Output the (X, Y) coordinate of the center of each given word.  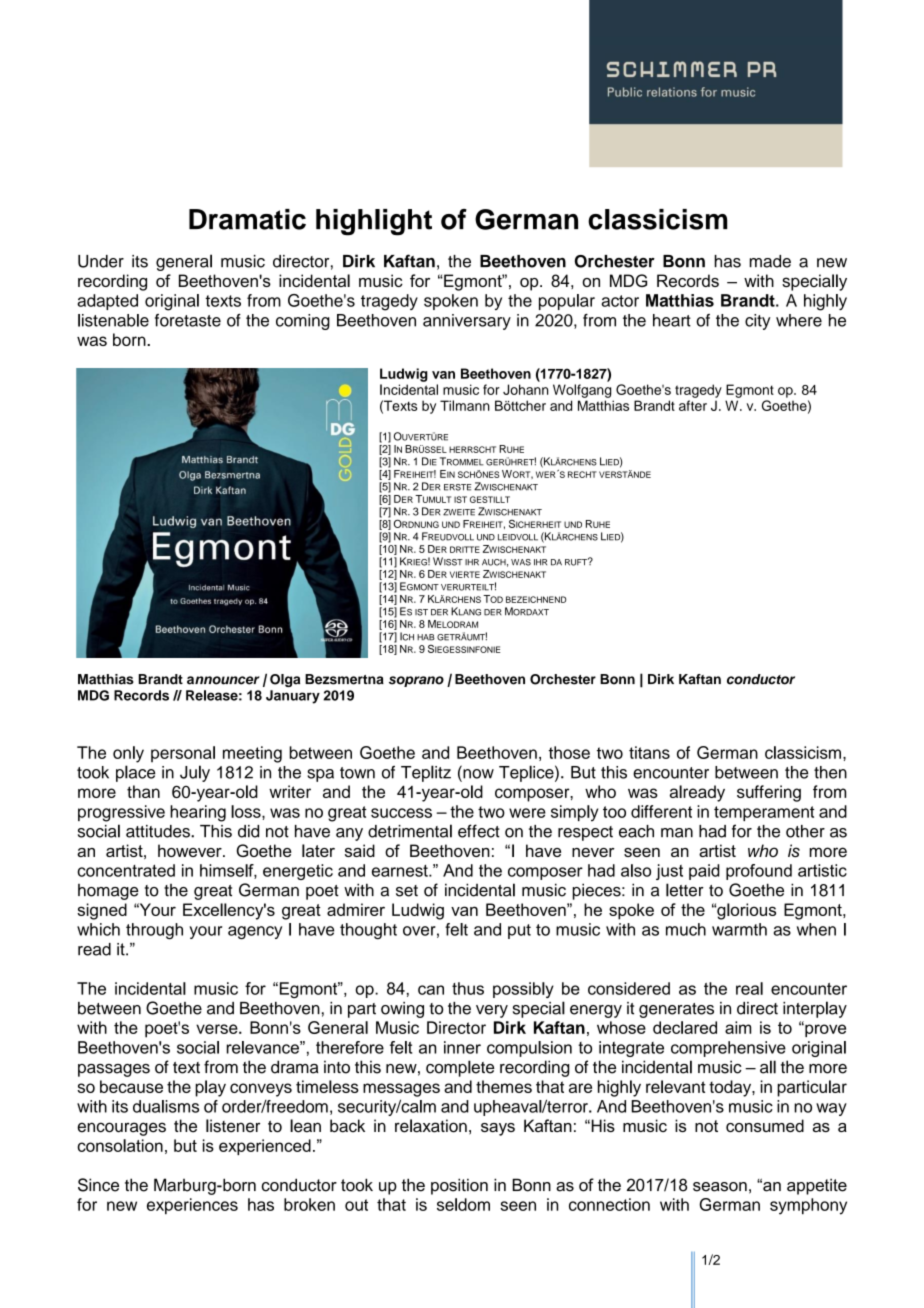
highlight (374, 222)
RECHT (582, 474)
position (459, 1186)
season (720, 1187)
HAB (426, 637)
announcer (223, 680)
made (770, 261)
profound (759, 872)
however (191, 850)
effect (479, 831)
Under (101, 261)
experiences (192, 1206)
